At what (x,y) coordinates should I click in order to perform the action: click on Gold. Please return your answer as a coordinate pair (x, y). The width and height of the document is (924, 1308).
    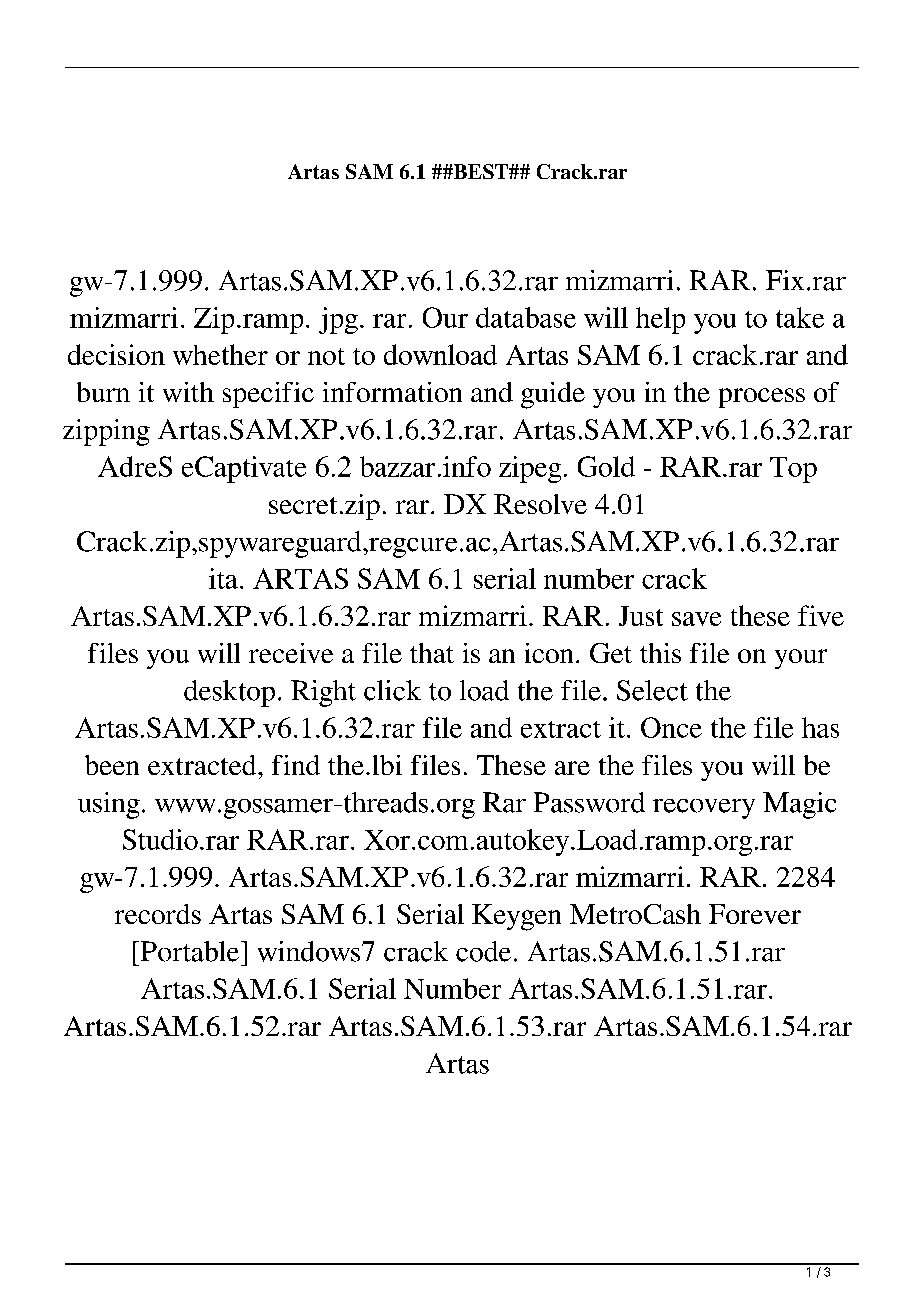
    Looking at the image, I should click on (606, 466).
